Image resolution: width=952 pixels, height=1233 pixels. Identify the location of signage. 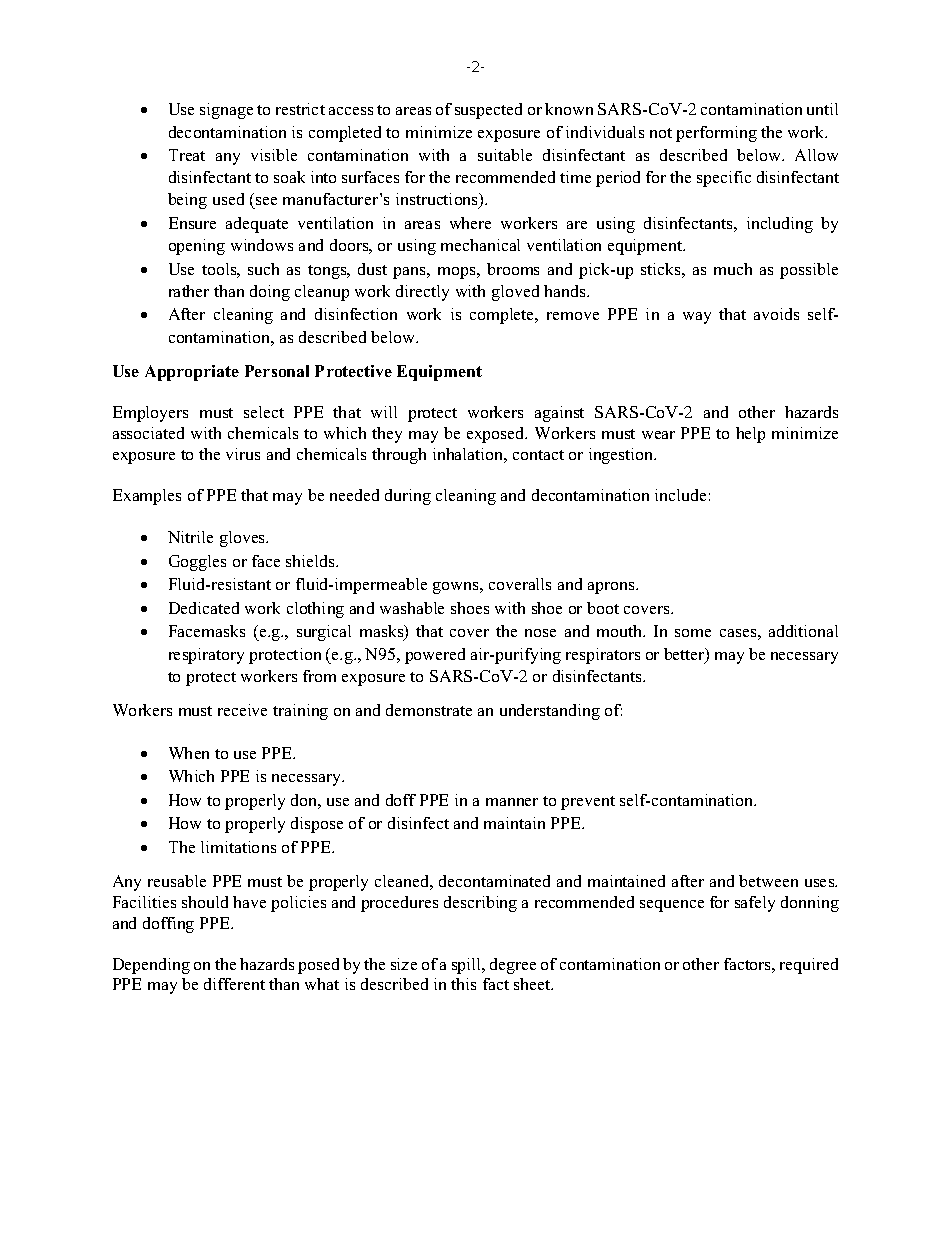
(226, 111).
